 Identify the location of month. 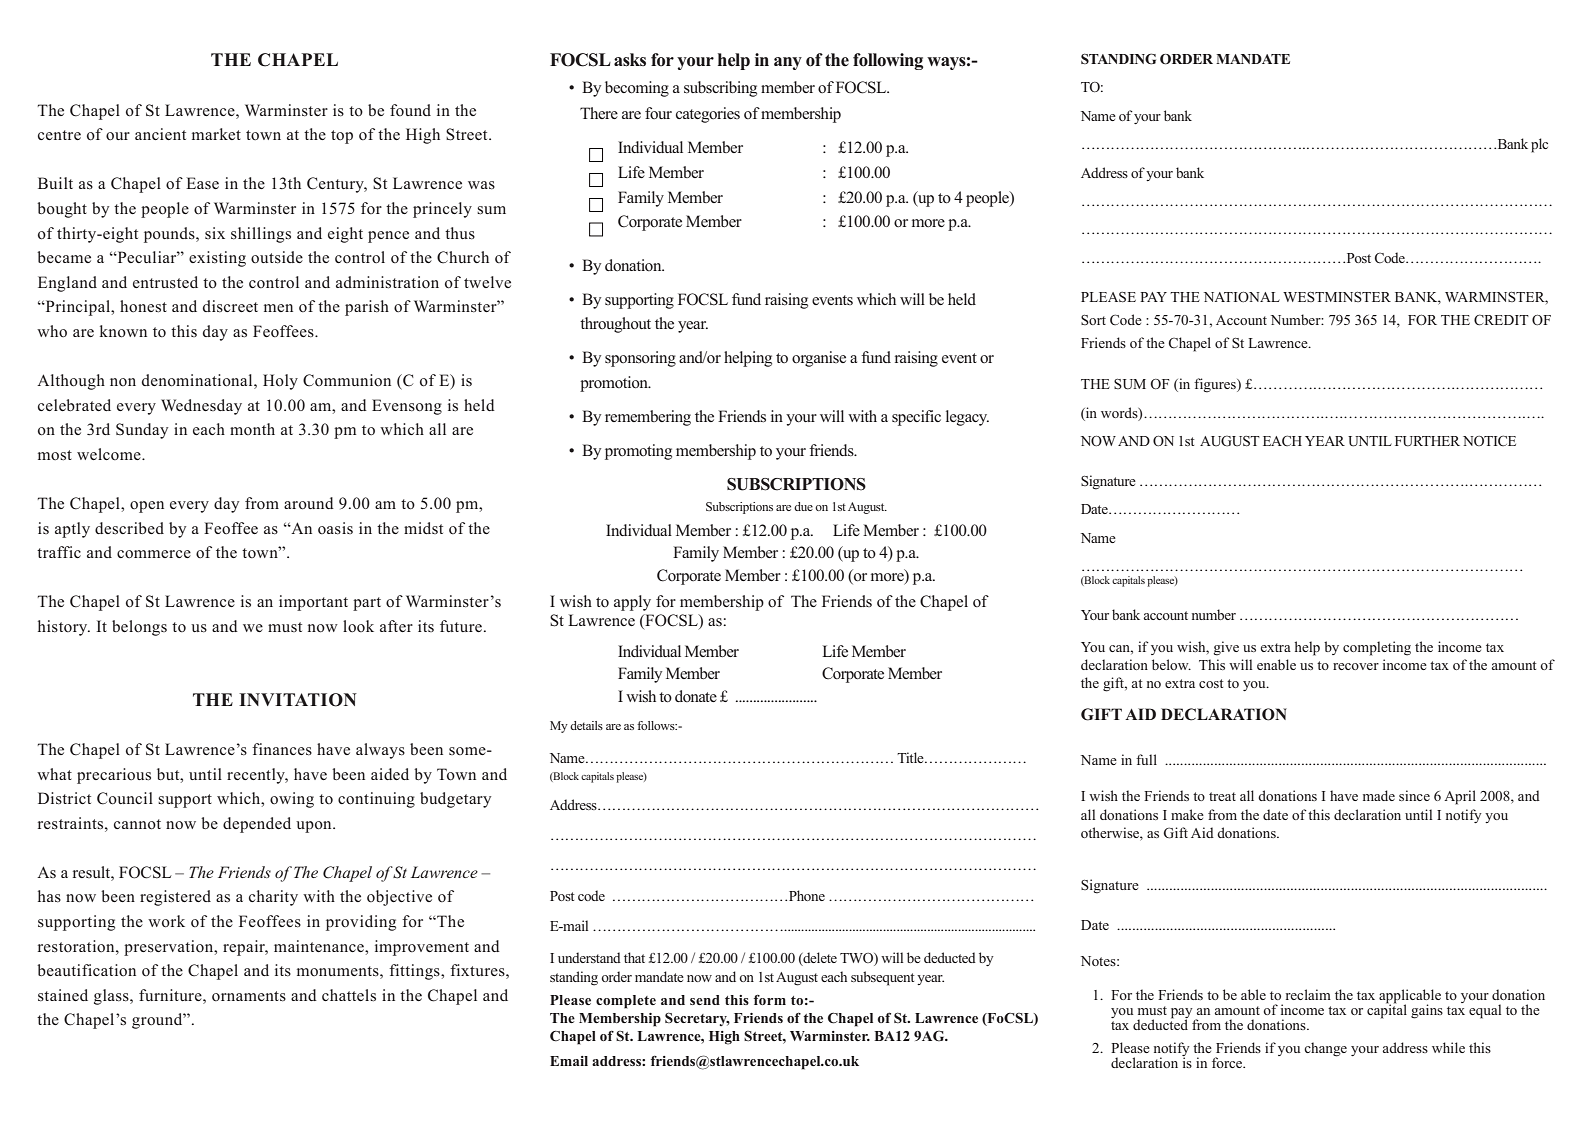
(252, 429).
